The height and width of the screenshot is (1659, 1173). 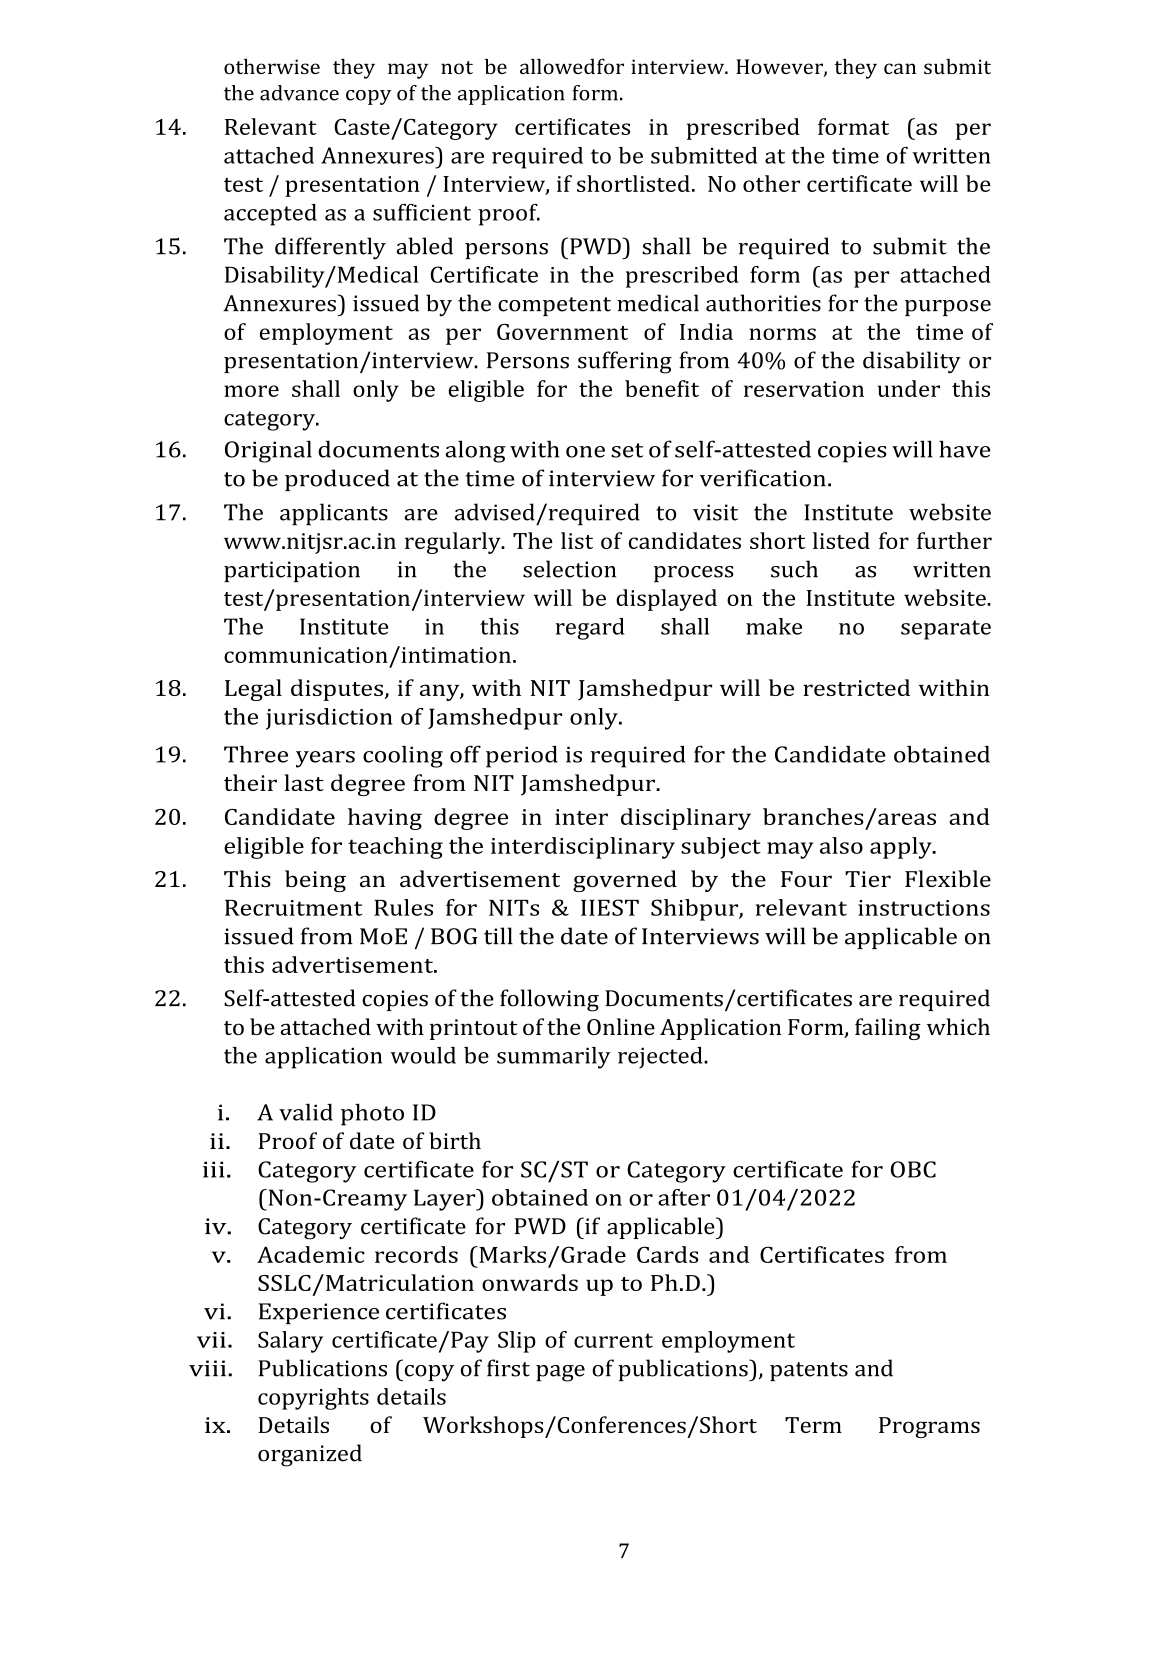 I want to click on However, so click(x=780, y=68).
